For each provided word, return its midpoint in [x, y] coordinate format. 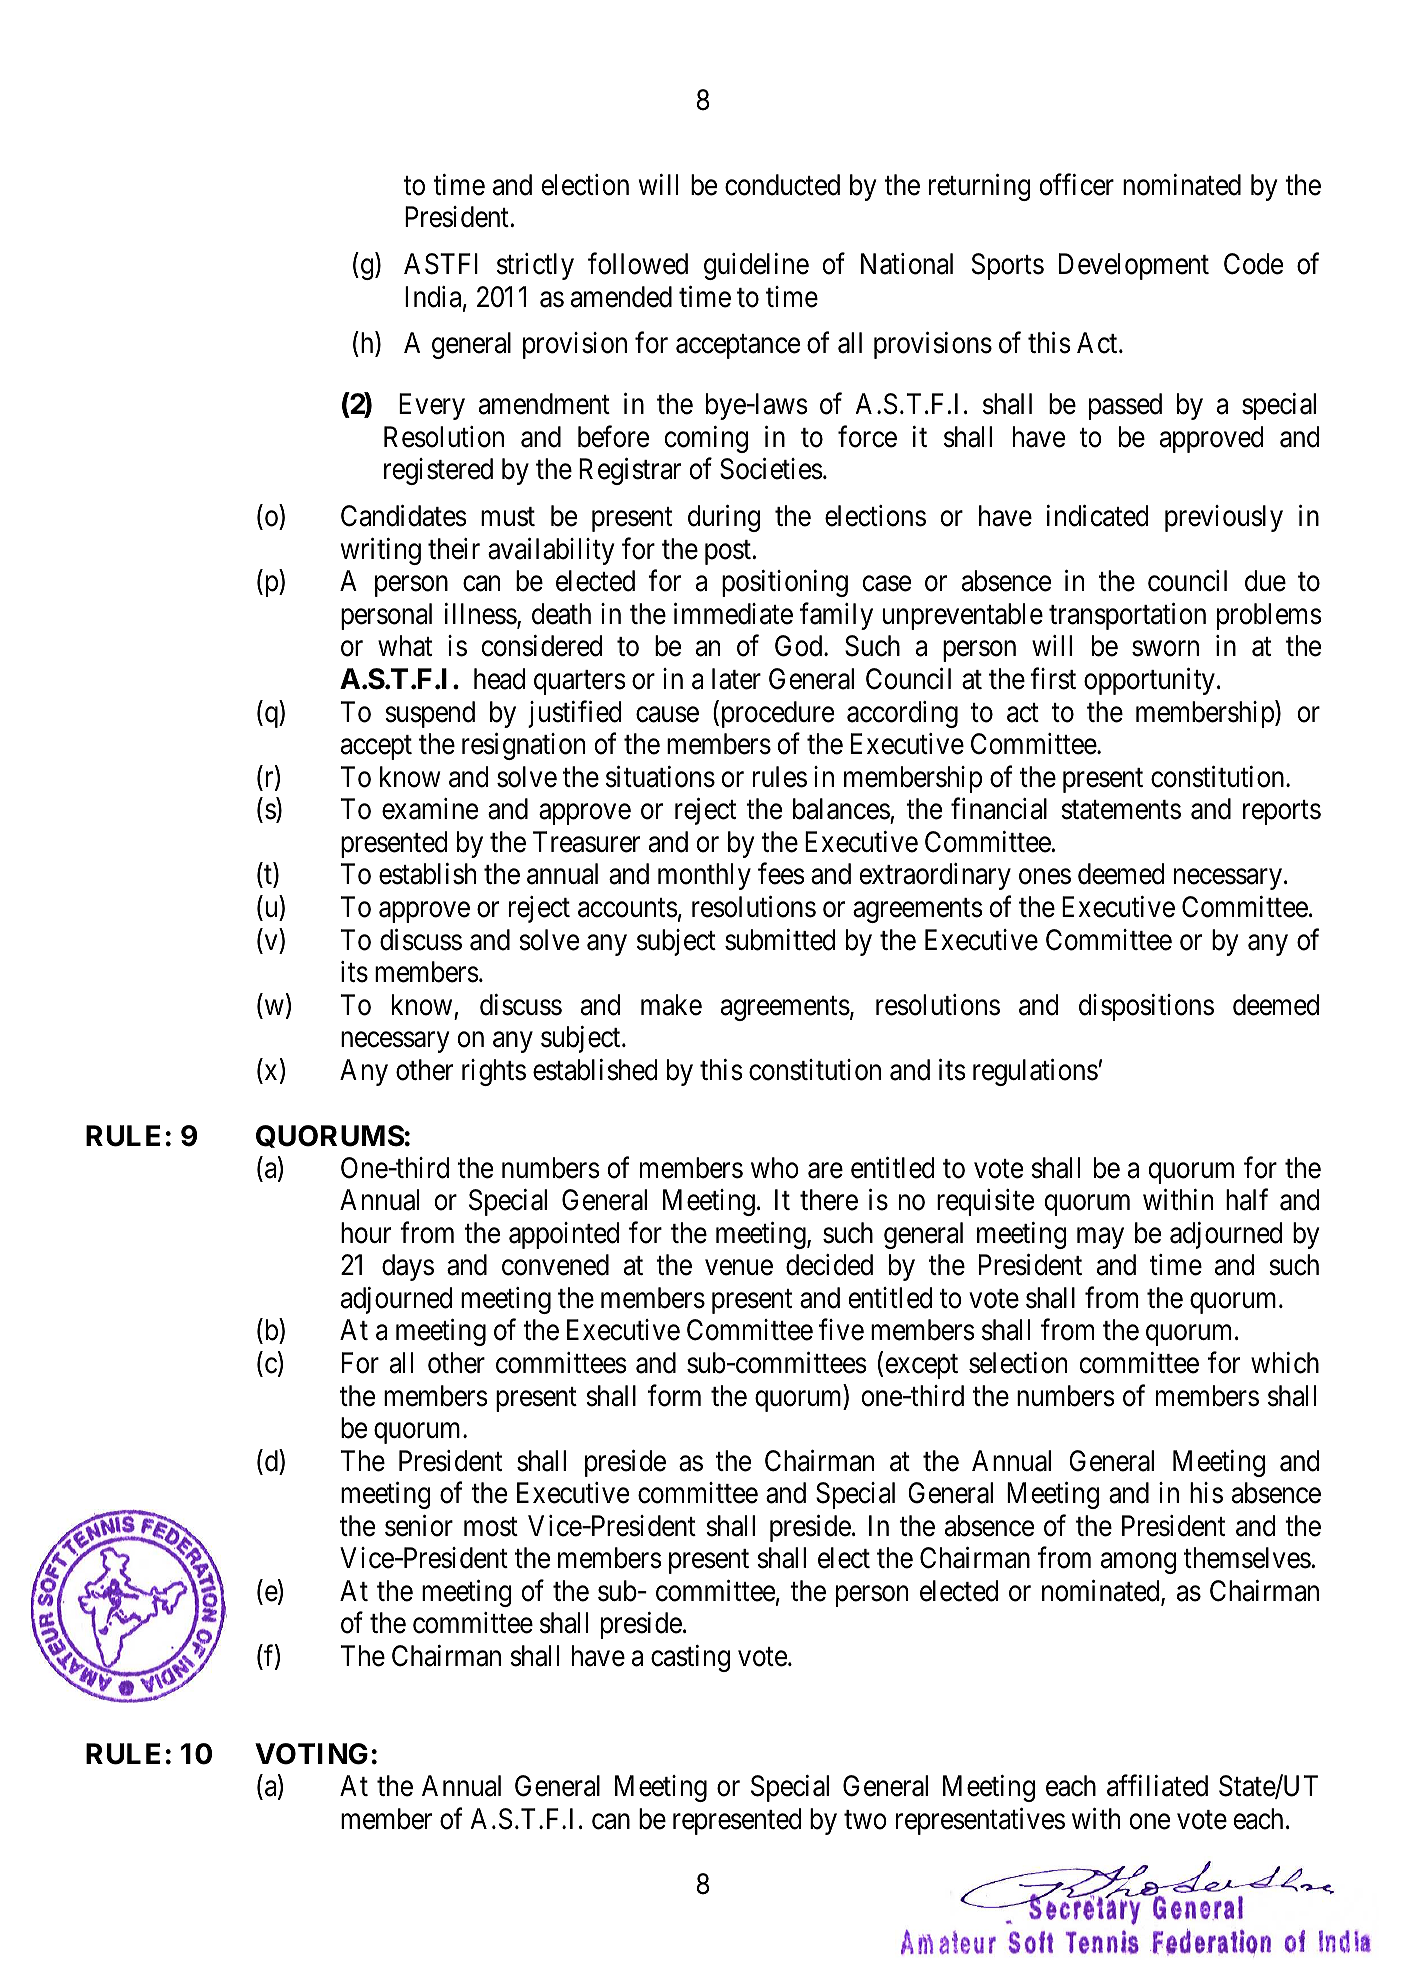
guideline [756, 266]
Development [1134, 266]
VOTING [311, 1754]
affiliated [1157, 1786]
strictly [535, 266]
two [865, 1820]
